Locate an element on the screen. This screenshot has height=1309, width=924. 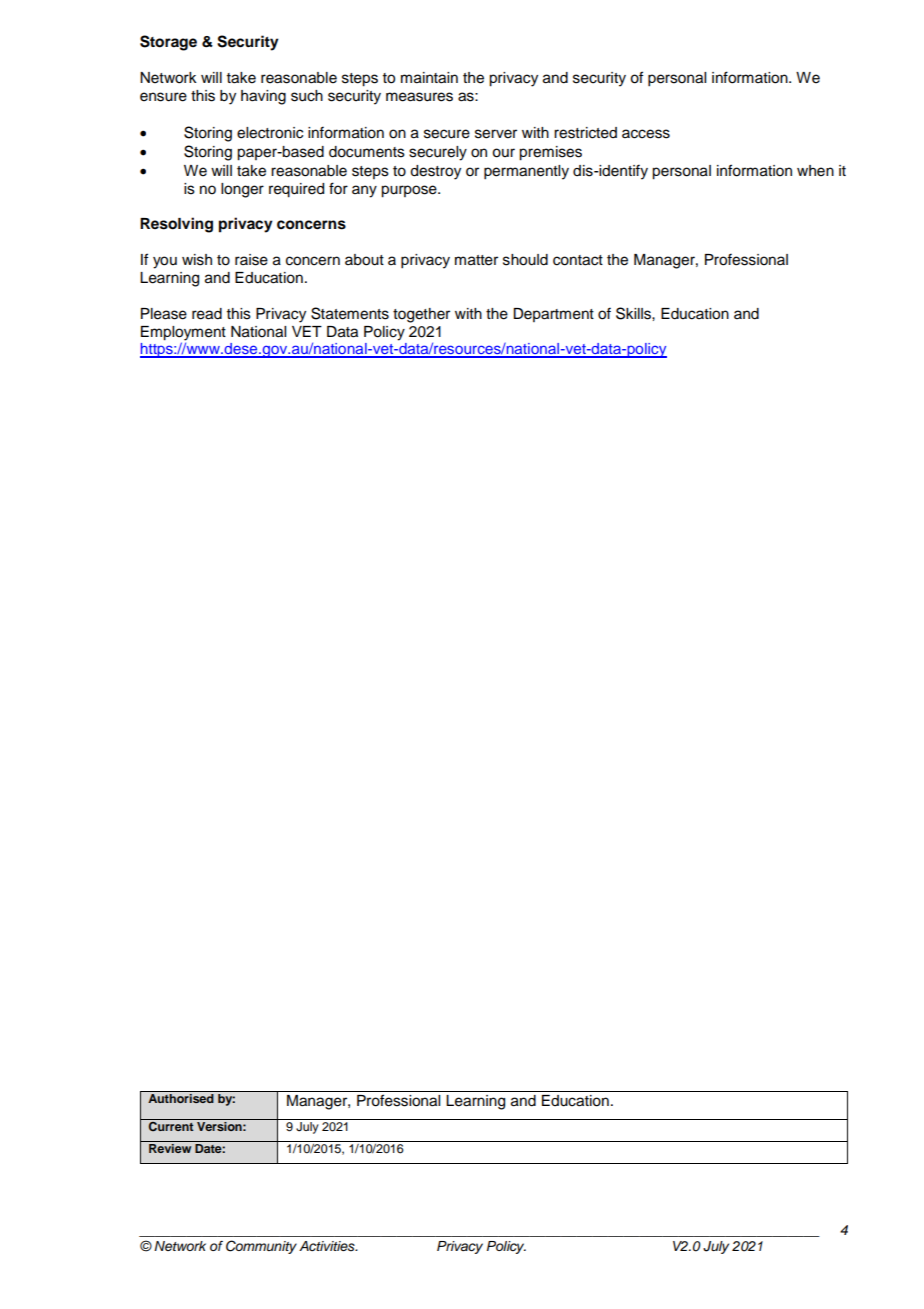
Authorised is located at coordinates (181, 1098).
